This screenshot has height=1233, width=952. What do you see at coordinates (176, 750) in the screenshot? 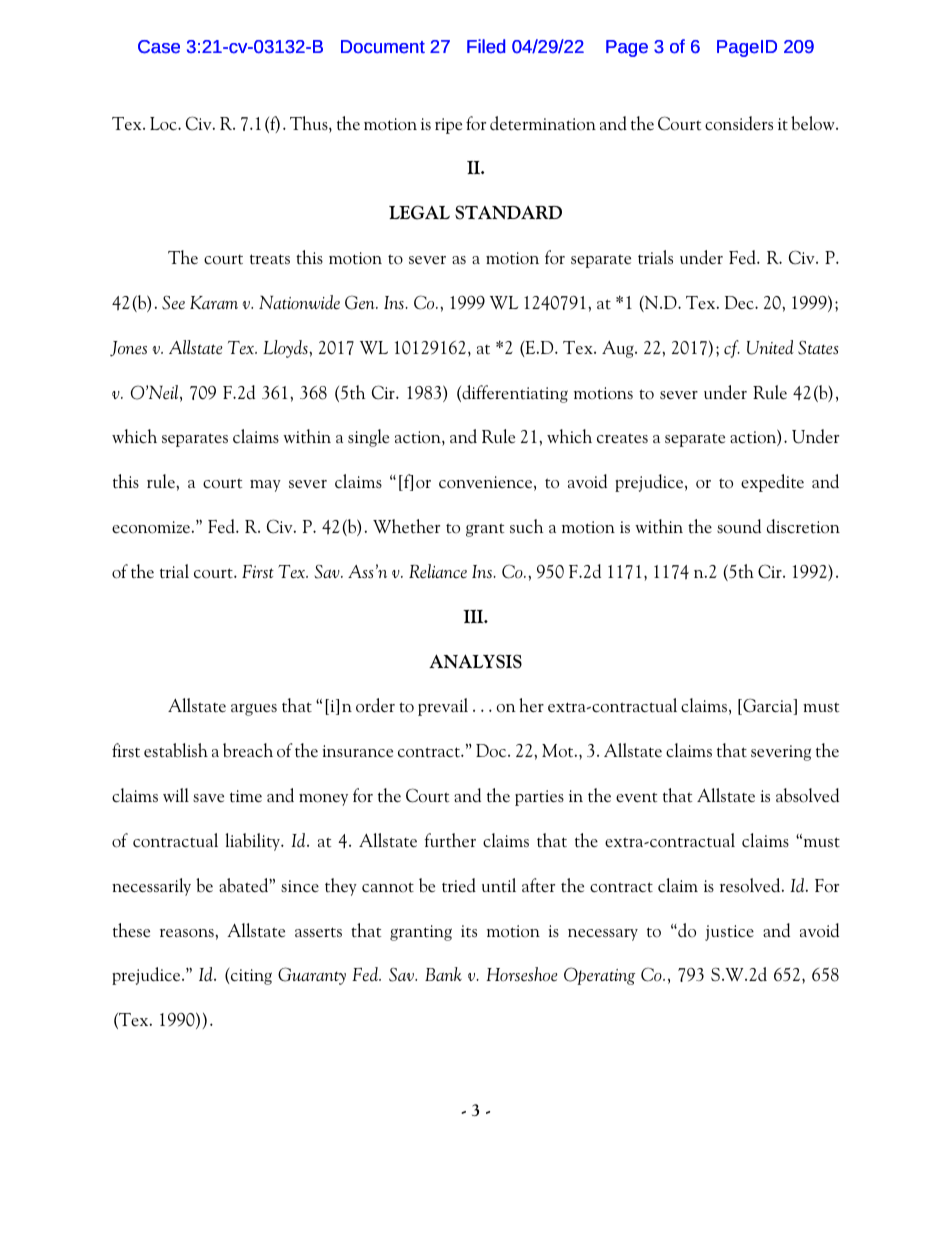
I see `establish` at bounding box center [176, 750].
